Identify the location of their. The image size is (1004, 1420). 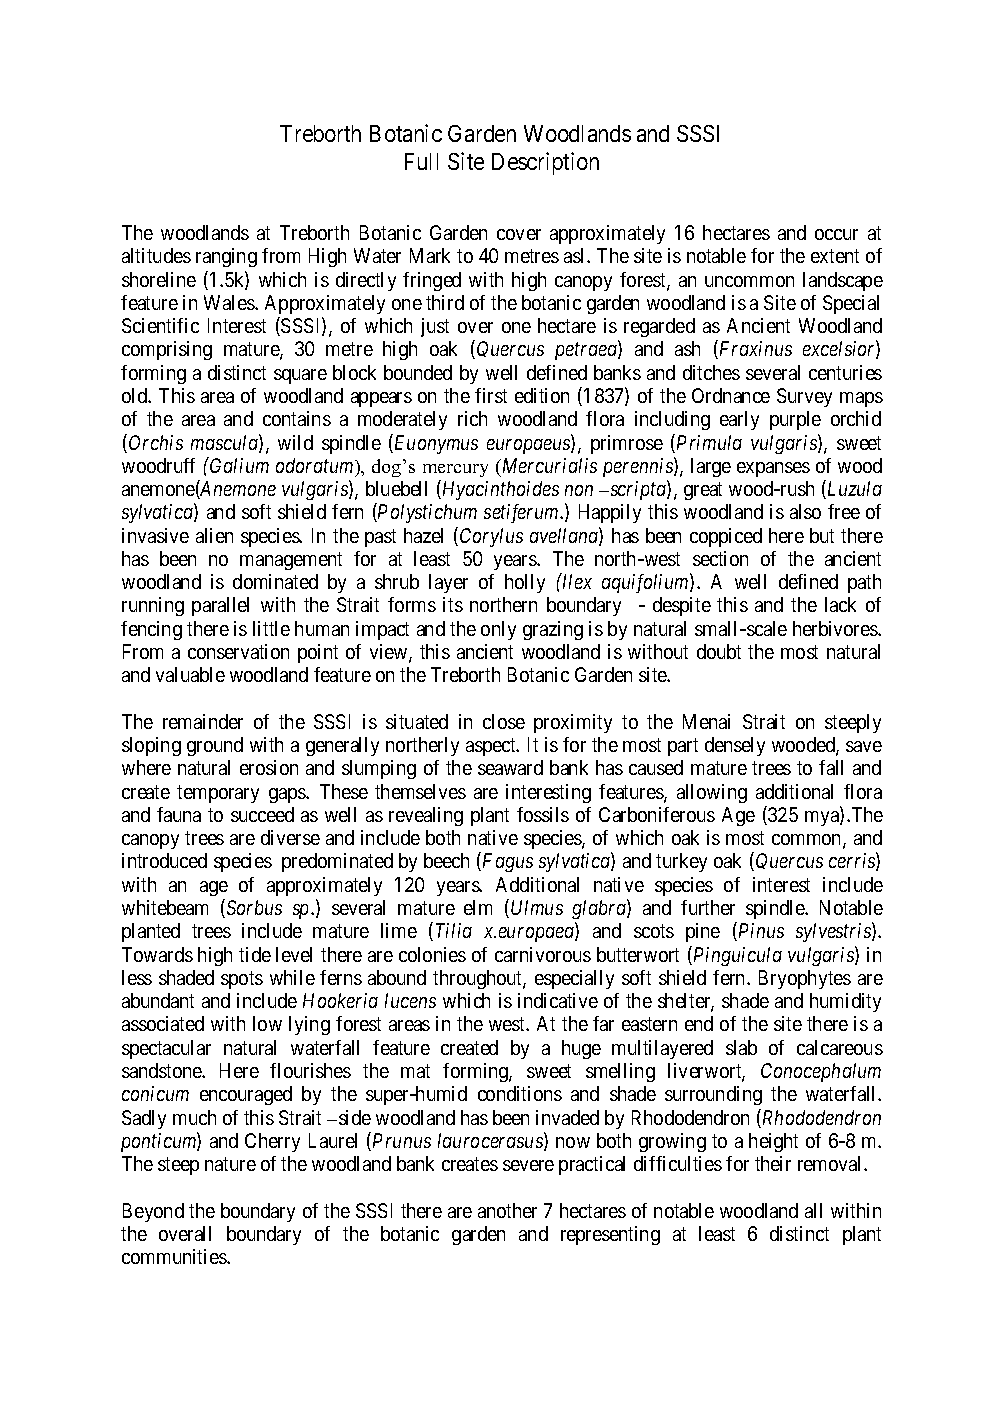
(773, 1163).
